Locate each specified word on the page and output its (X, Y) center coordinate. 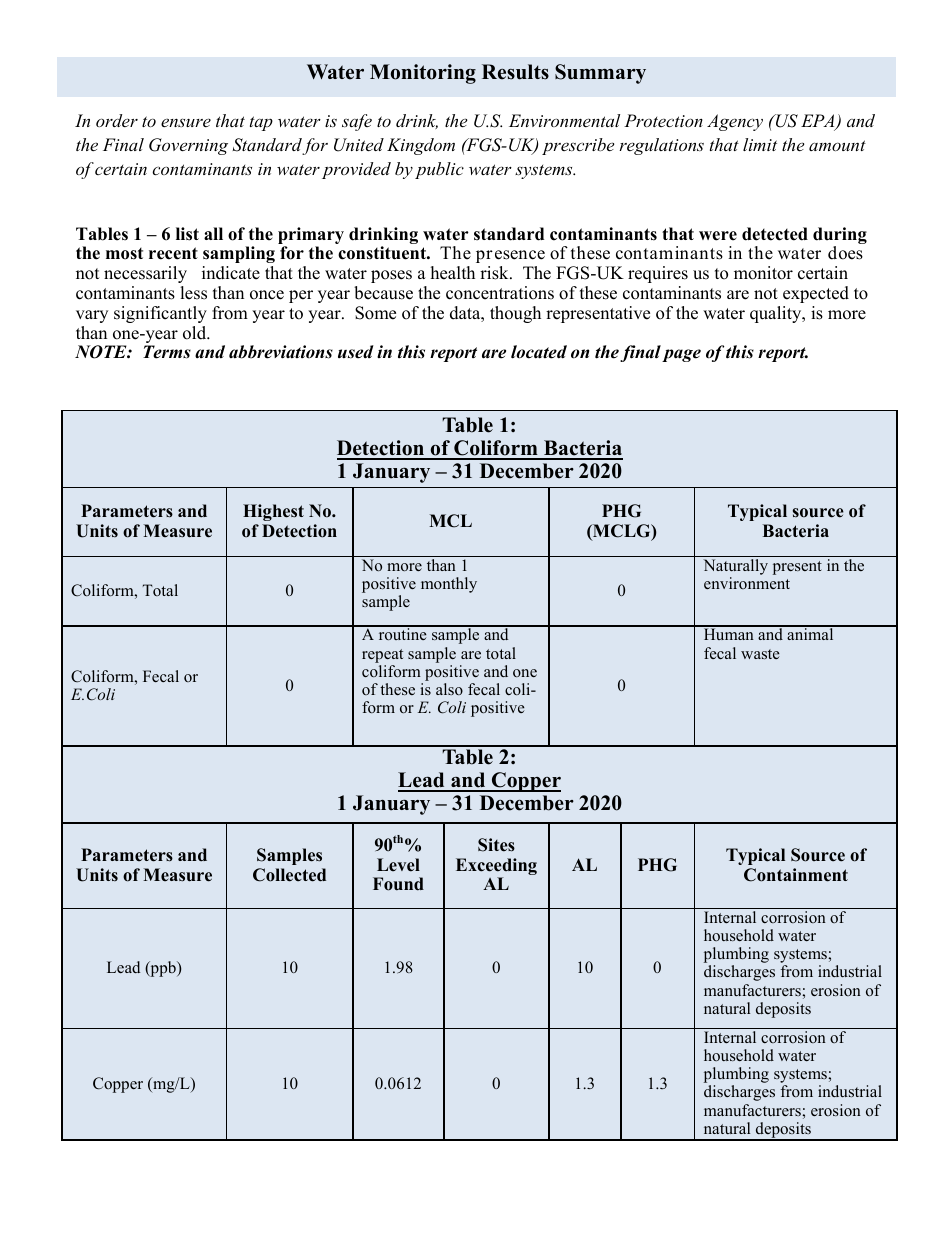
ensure (186, 122)
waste (760, 654)
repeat (382, 656)
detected (775, 234)
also (449, 689)
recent (173, 253)
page (681, 355)
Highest (273, 512)
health (453, 273)
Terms (167, 352)
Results (515, 72)
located (539, 352)
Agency (735, 122)
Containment (796, 875)
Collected (289, 875)
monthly (449, 585)
